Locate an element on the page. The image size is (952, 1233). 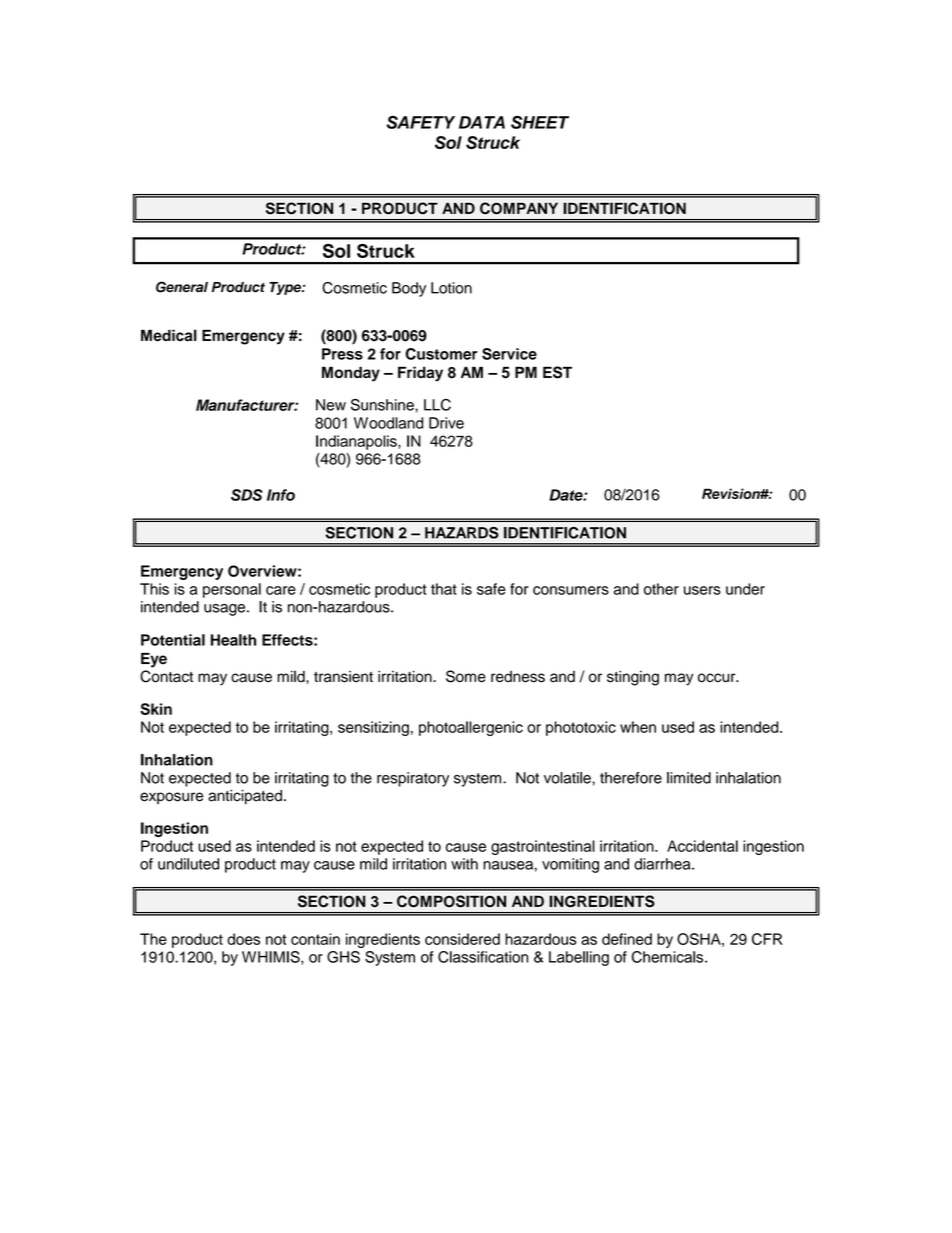
General is located at coordinates (182, 287).
